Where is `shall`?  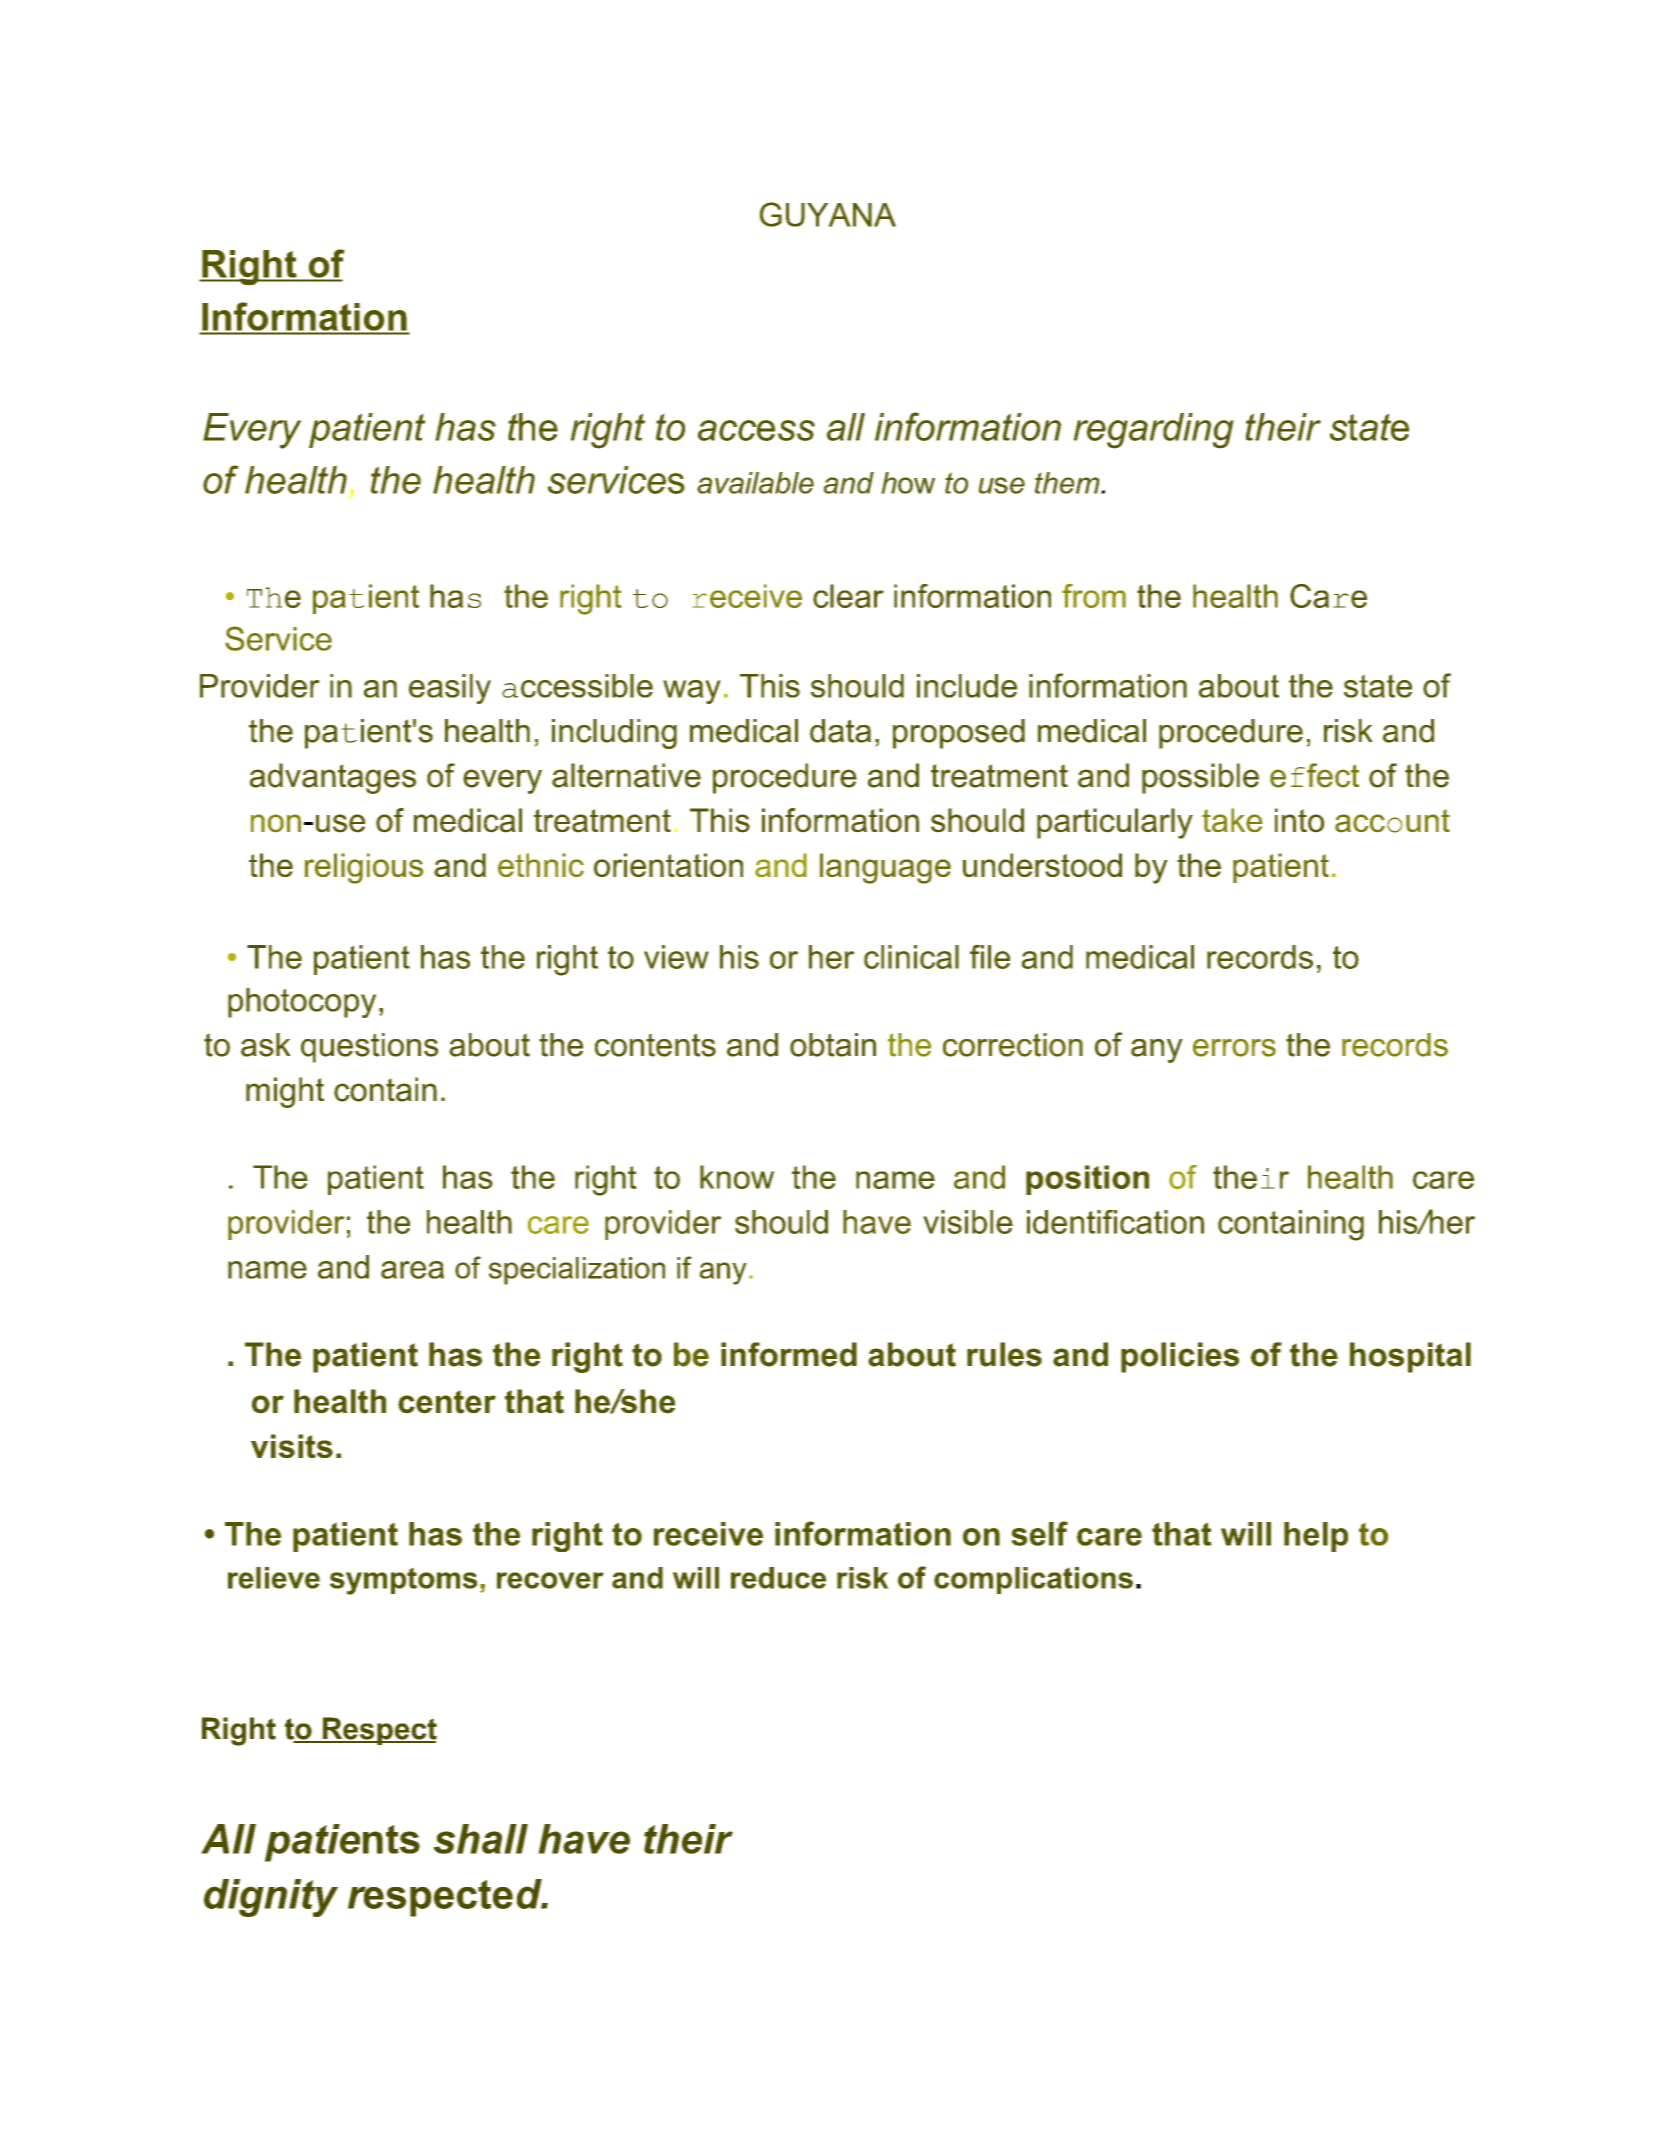 shall is located at coordinates (481, 1839).
